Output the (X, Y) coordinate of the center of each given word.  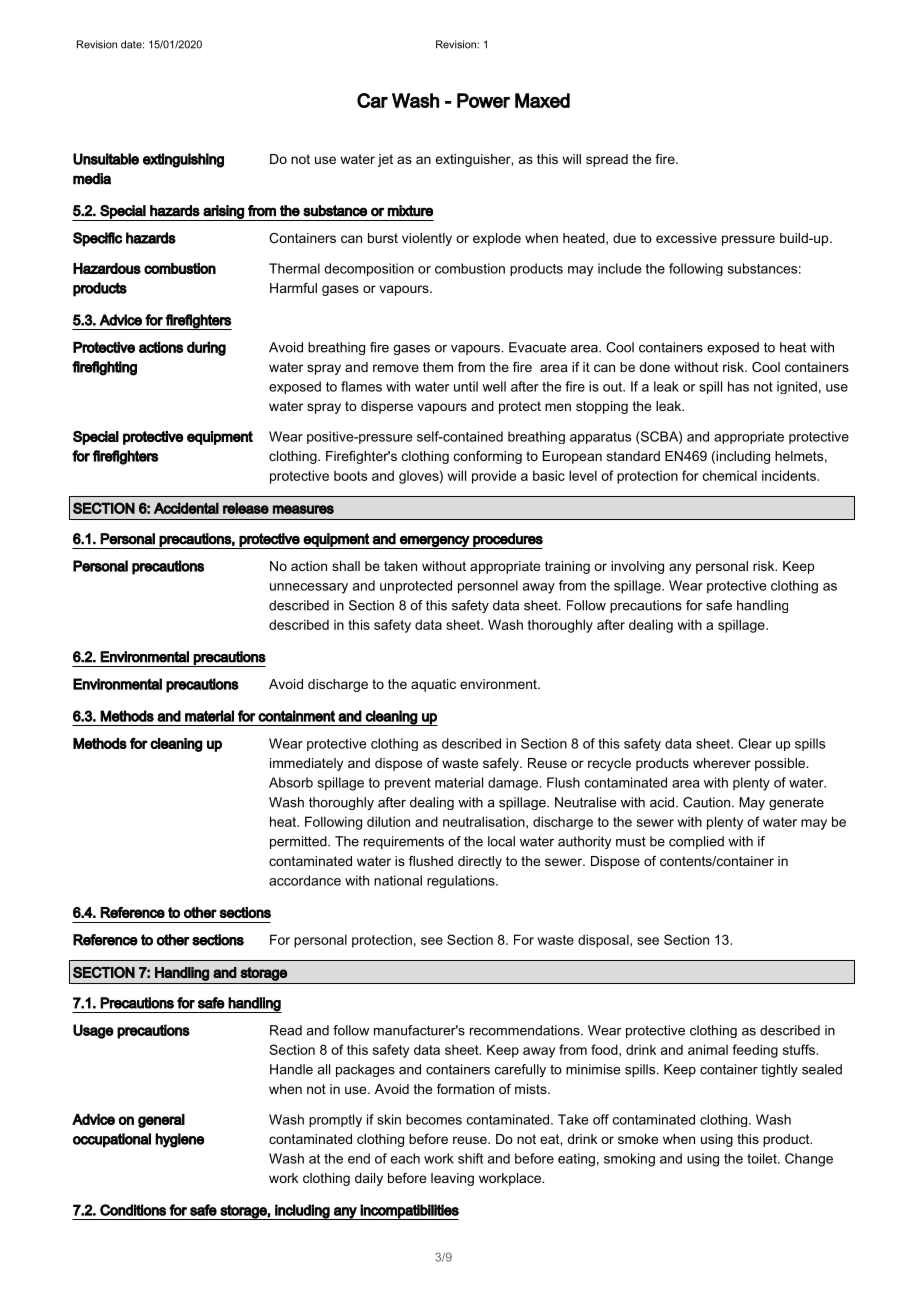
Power (483, 100)
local (501, 841)
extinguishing (183, 160)
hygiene (179, 1140)
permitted (299, 842)
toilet (763, 1158)
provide (494, 477)
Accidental (186, 508)
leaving (452, 1179)
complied (696, 842)
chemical (730, 475)
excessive (686, 238)
